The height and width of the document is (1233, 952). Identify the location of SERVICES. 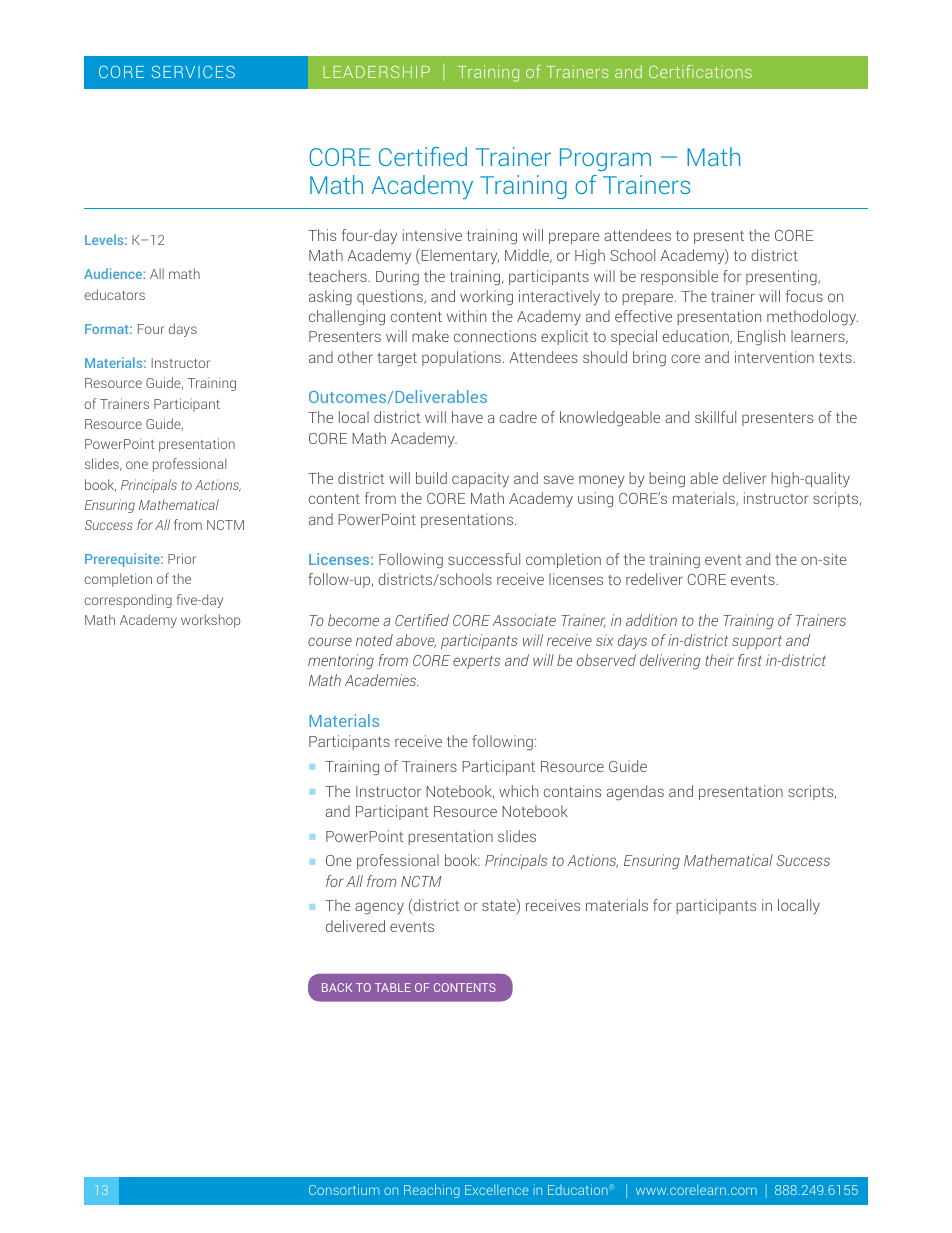
(193, 72).
